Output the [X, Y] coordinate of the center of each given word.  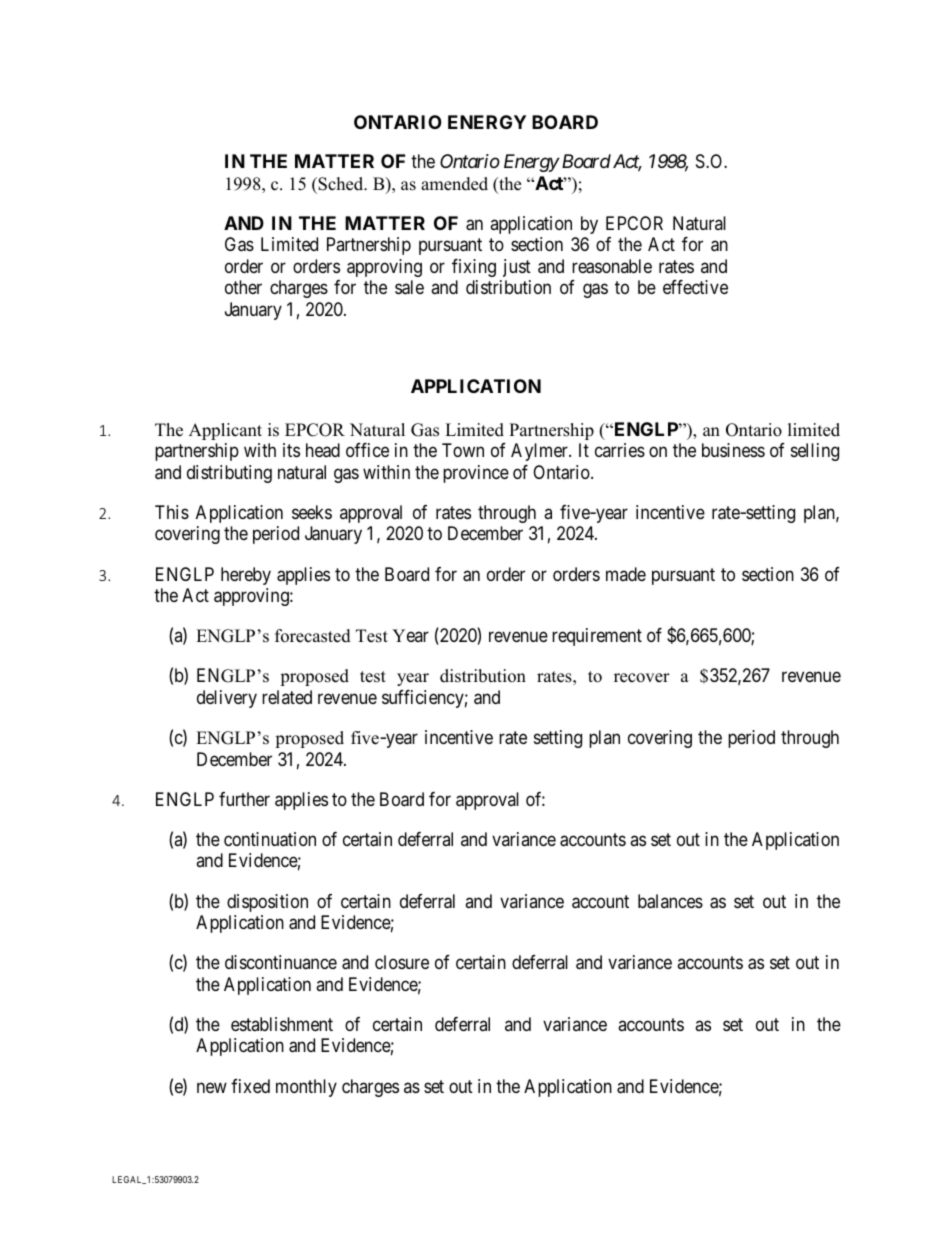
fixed [250, 1086]
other [243, 287]
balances [670, 901]
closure [402, 962]
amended [454, 184]
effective [695, 287]
